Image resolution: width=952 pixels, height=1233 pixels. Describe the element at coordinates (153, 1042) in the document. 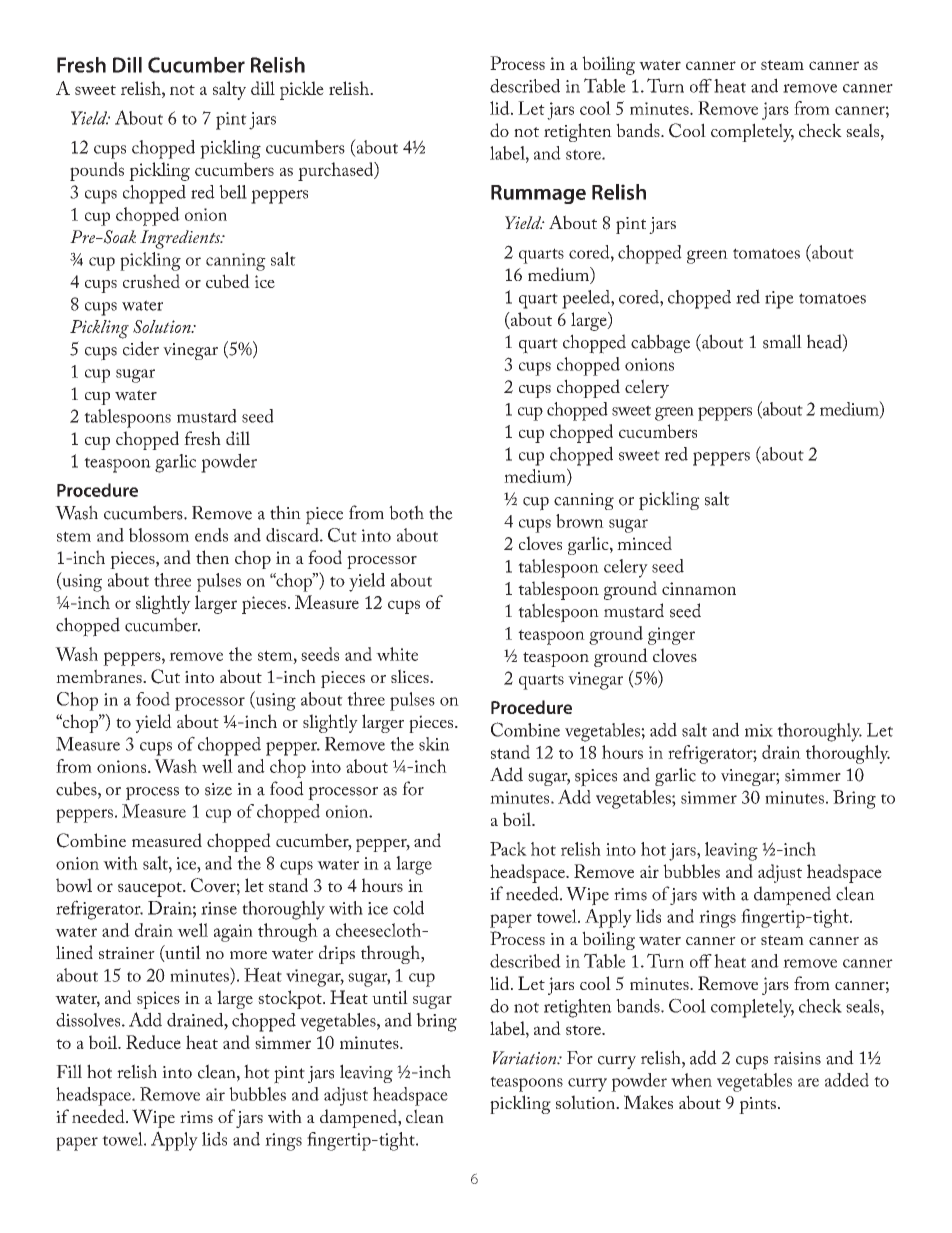

I see `Reduce` at that location.
